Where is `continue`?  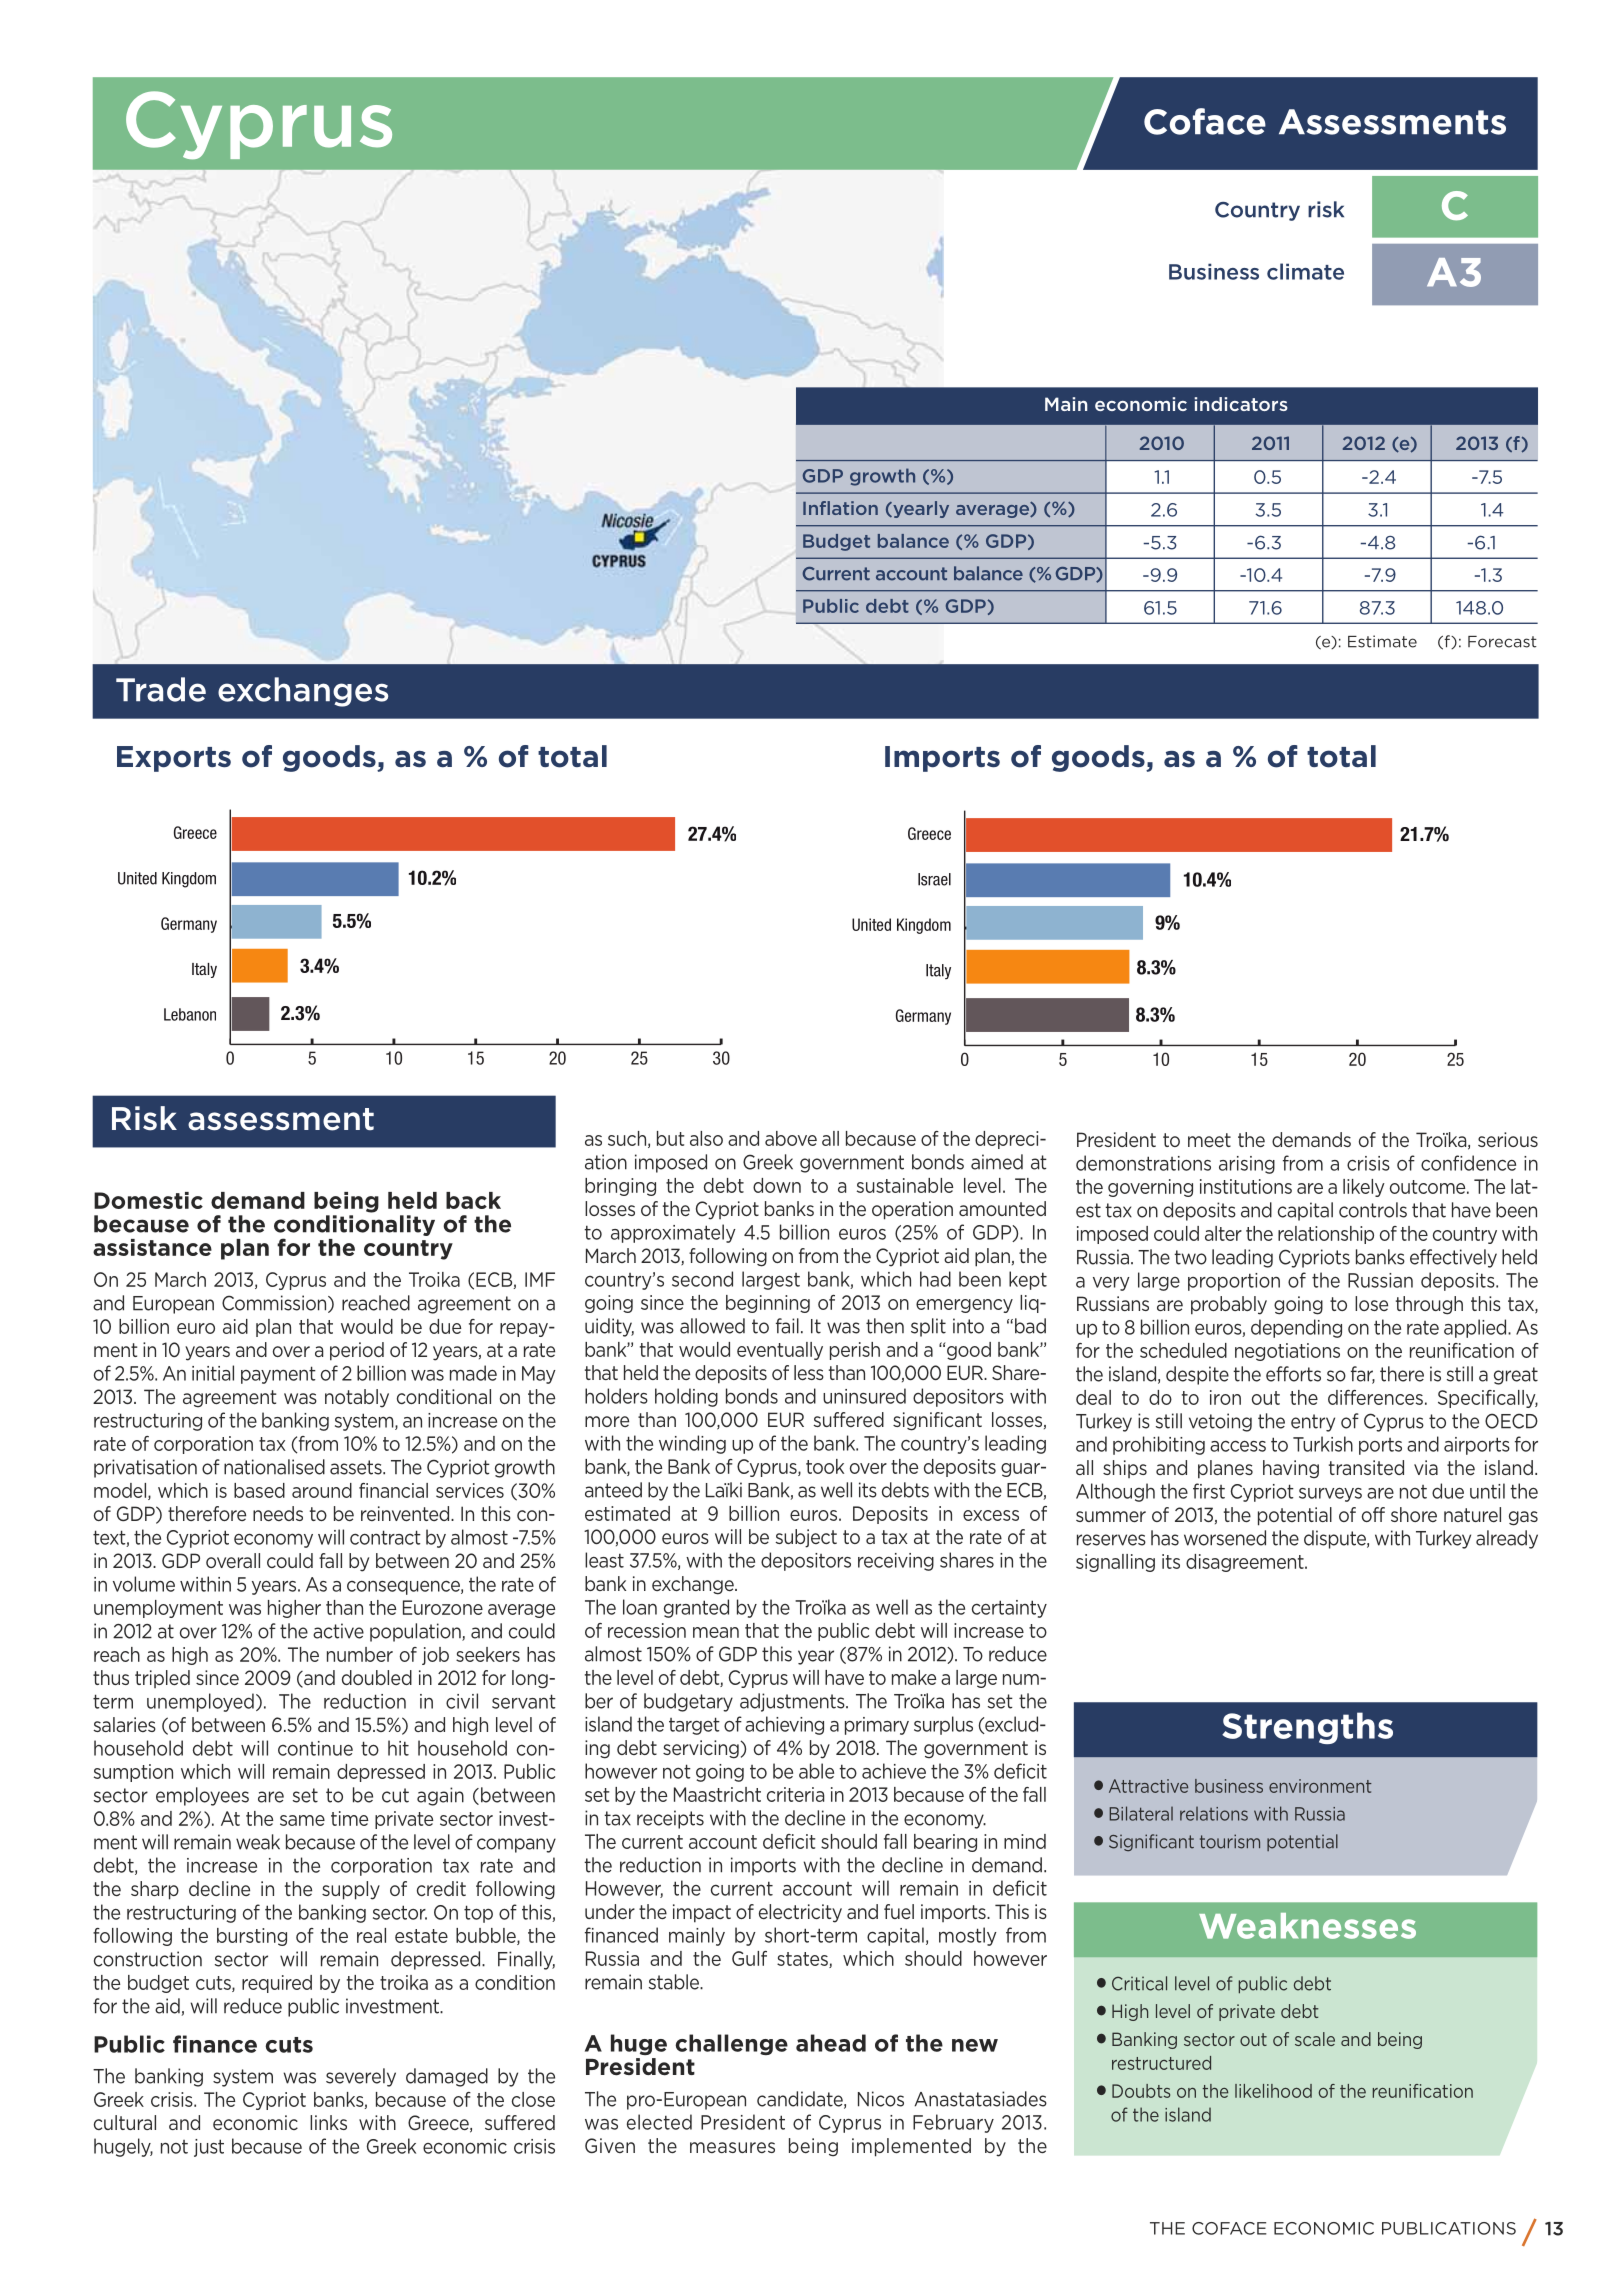 continue is located at coordinates (315, 1748).
